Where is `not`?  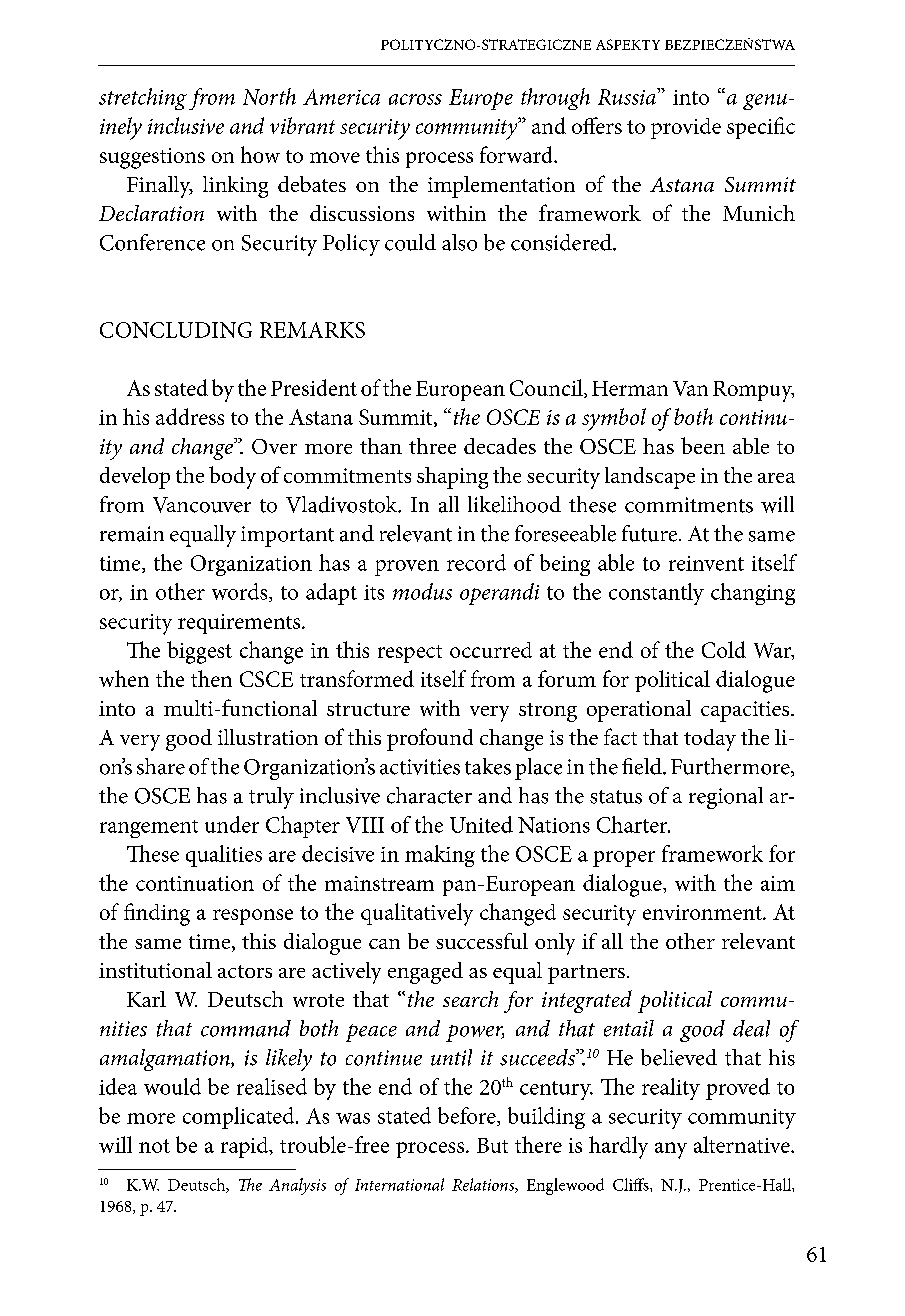 not is located at coordinates (154, 1146).
